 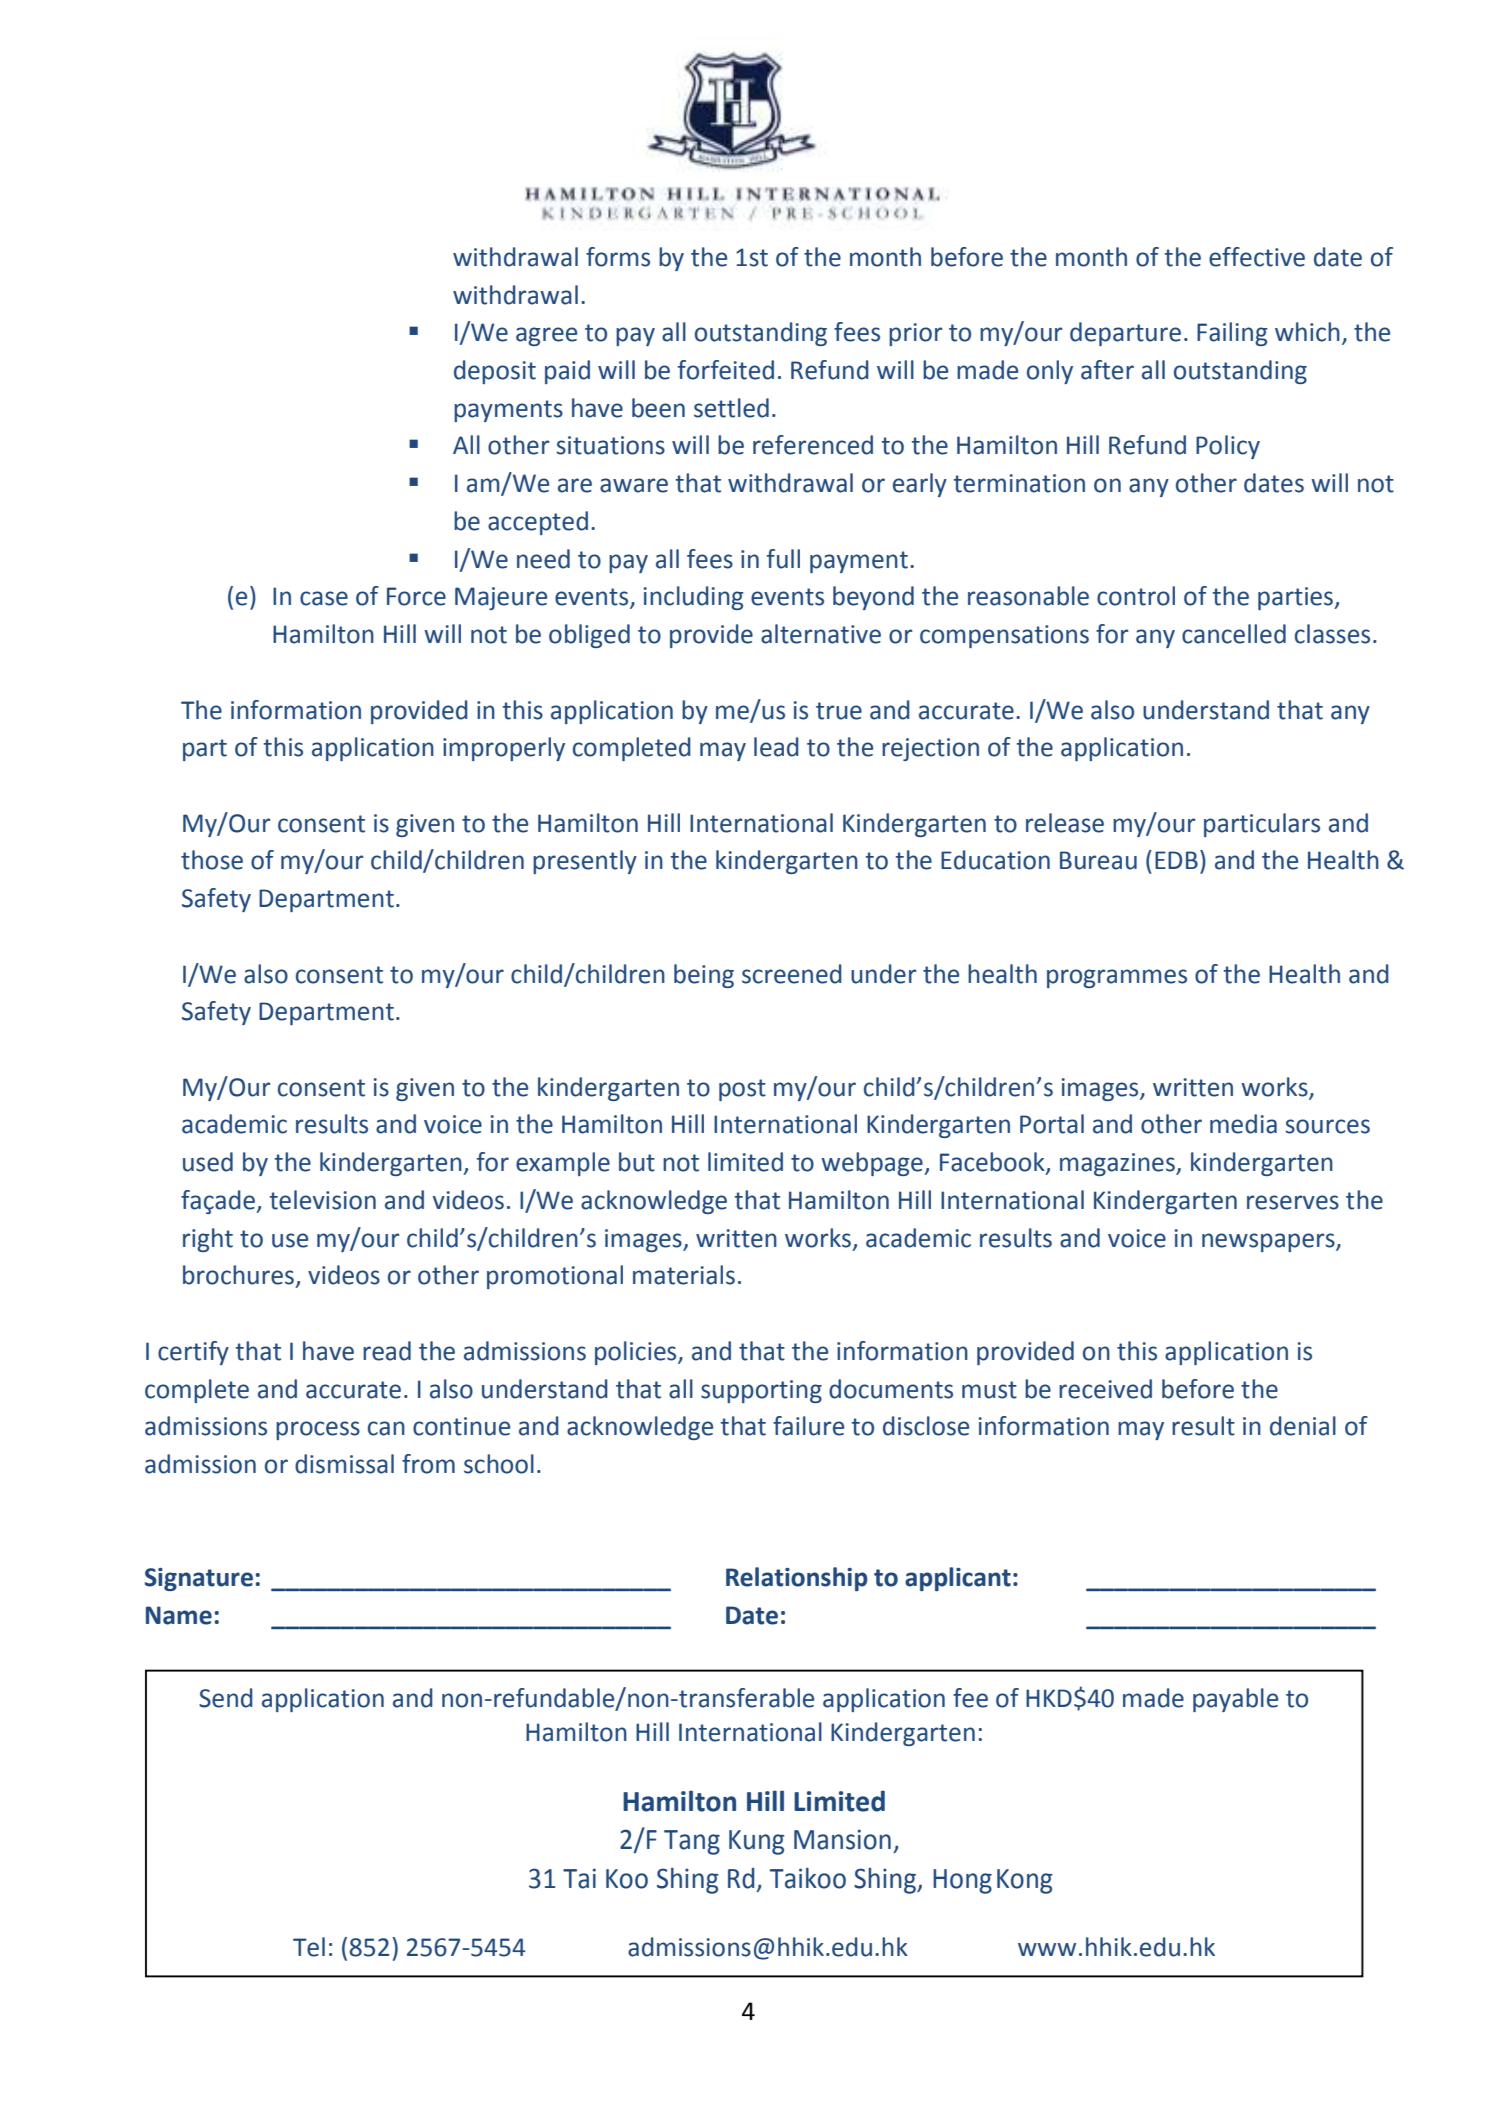 I want to click on forfeited, so click(x=726, y=370).
